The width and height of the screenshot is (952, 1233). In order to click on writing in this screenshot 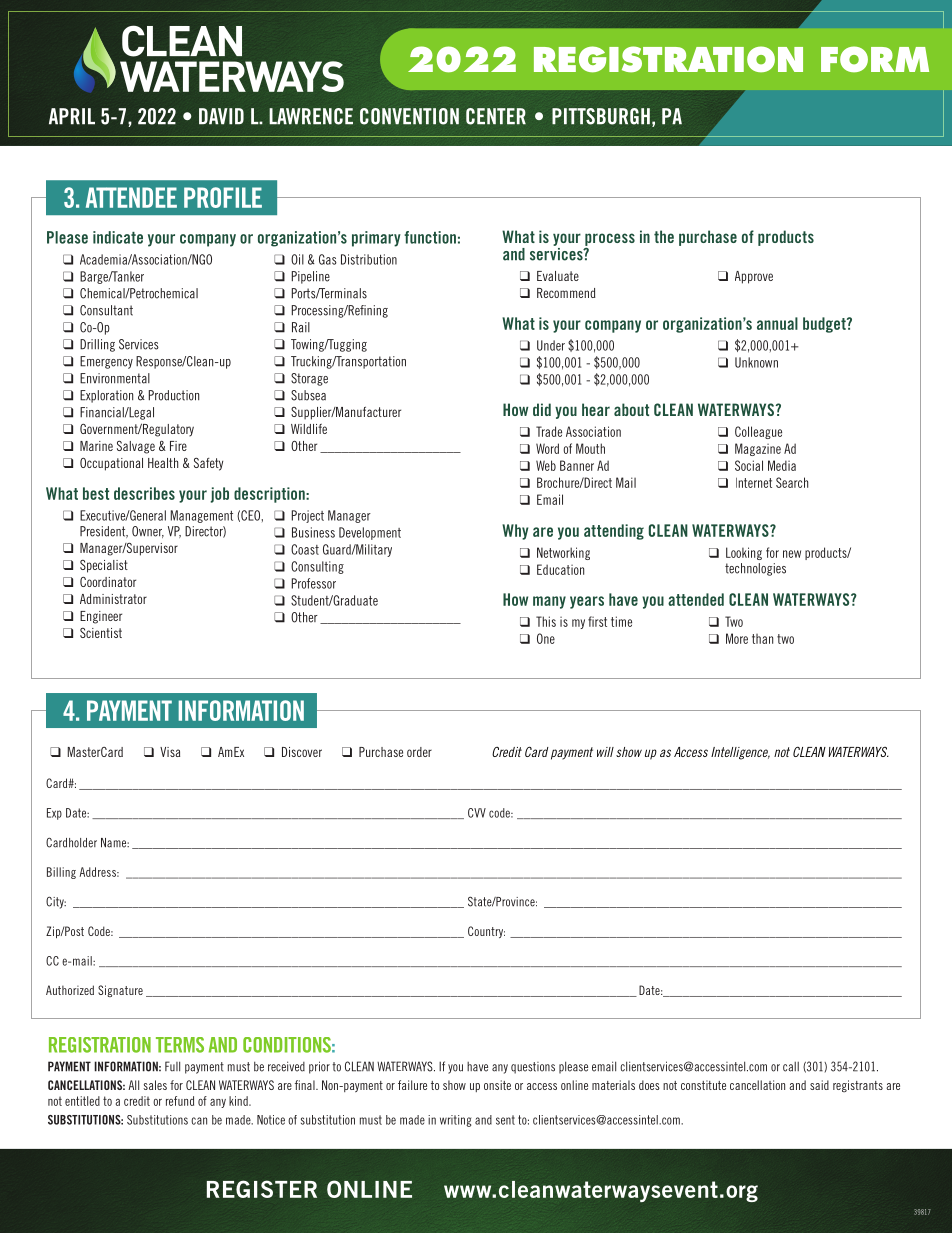, I will do `click(455, 1121)`.
